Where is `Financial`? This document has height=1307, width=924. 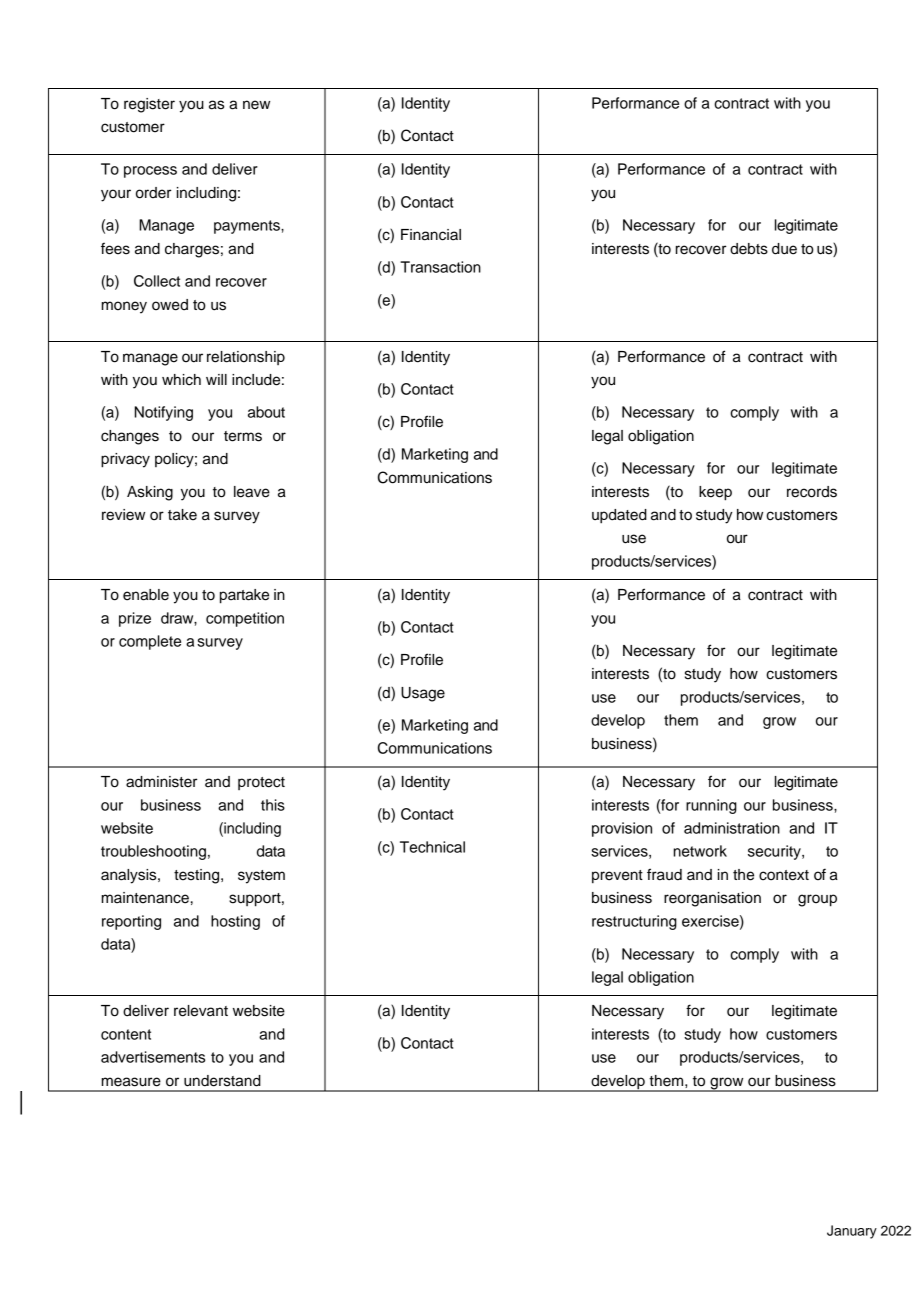
Financial is located at coordinates (431, 235).
